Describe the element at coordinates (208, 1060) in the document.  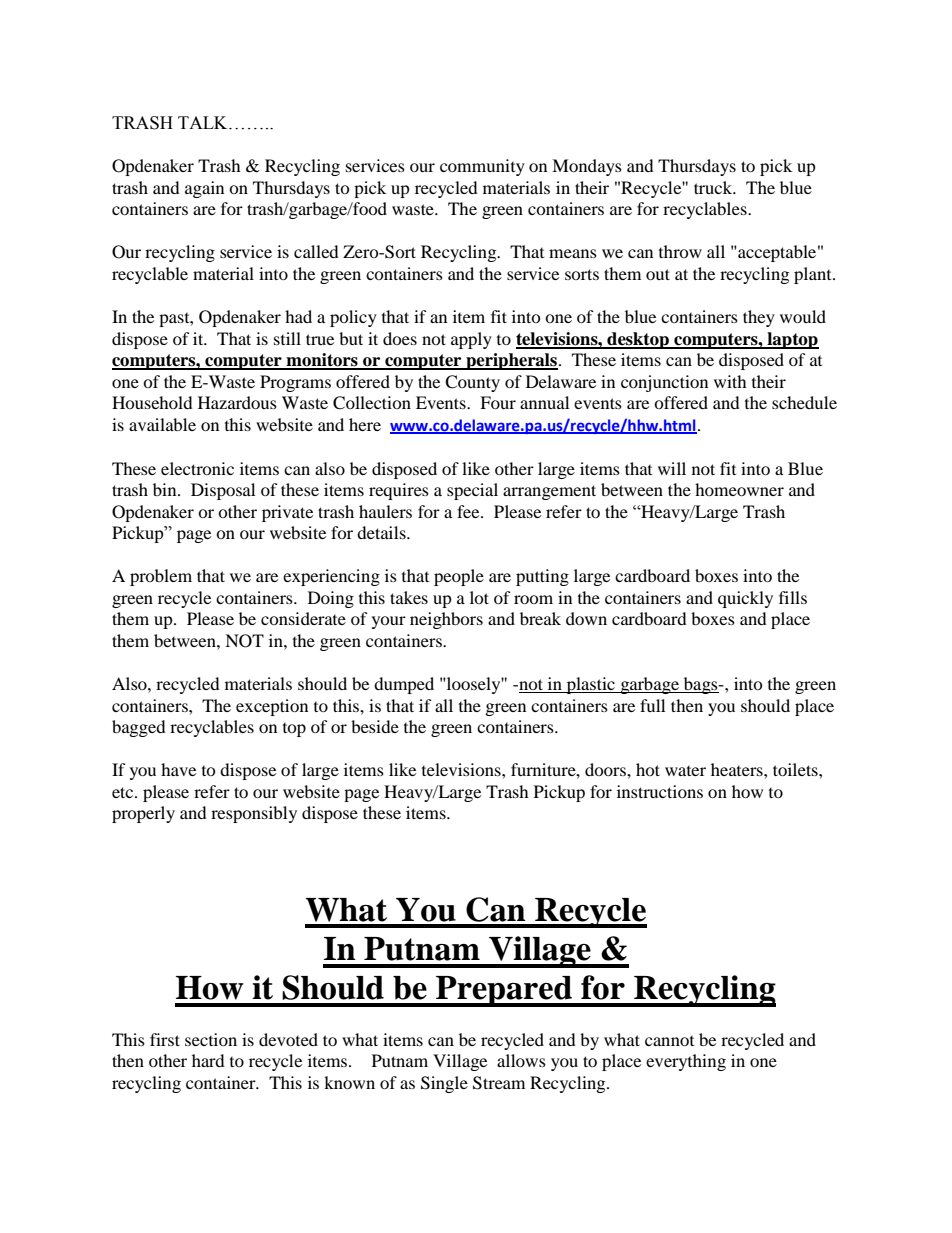
I see `hard` at that location.
